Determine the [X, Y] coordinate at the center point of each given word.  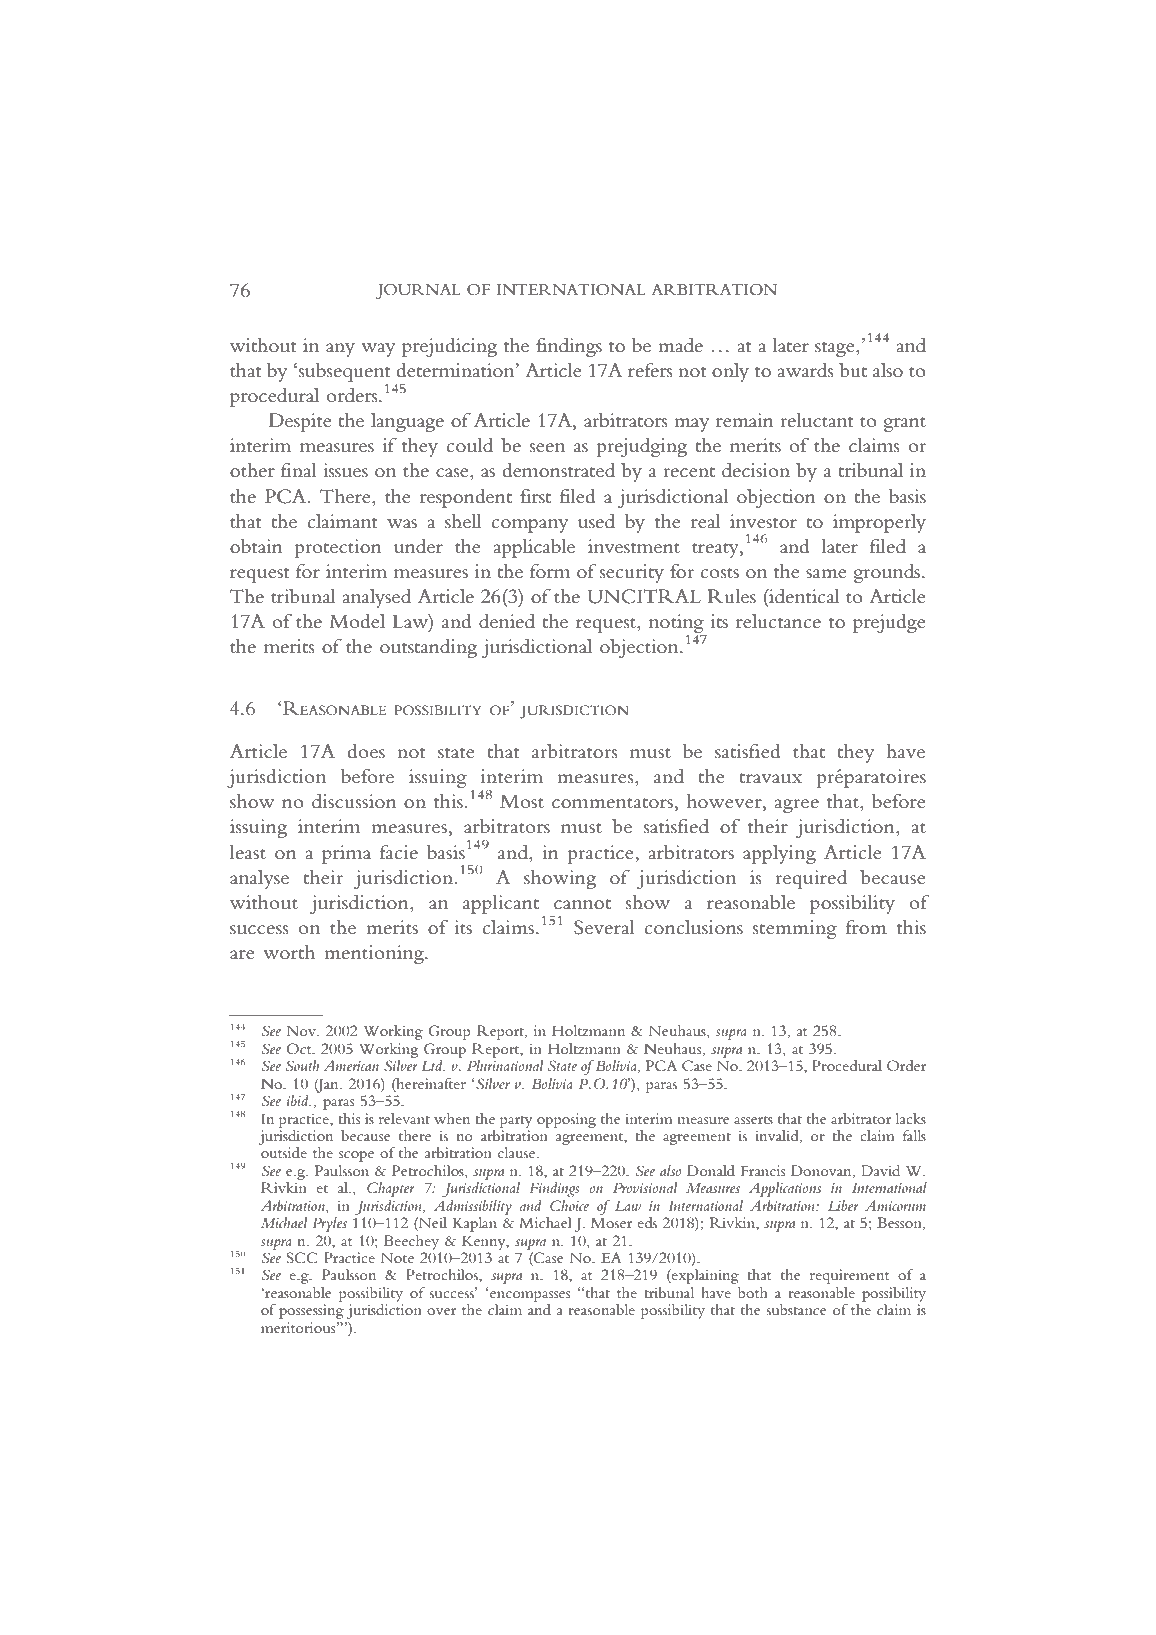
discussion [354, 801]
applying [779, 854]
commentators [612, 803]
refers [650, 370]
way [378, 350]
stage [836, 349]
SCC [301, 1258]
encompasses [530, 1296]
